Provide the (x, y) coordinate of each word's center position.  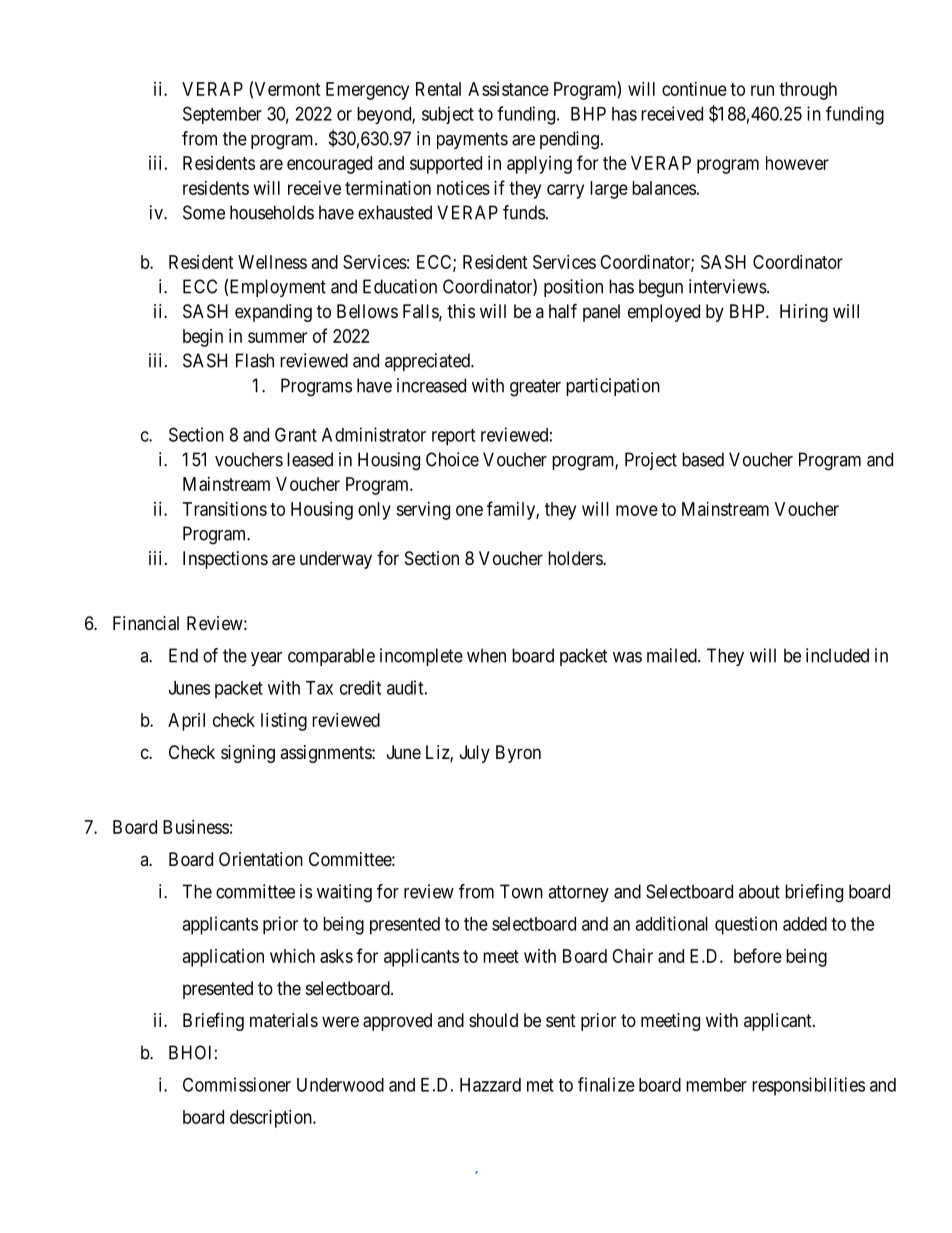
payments (472, 140)
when (486, 655)
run (762, 90)
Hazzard (490, 1085)
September (222, 115)
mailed (673, 655)
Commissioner (237, 1084)
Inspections (225, 560)
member (716, 1085)
